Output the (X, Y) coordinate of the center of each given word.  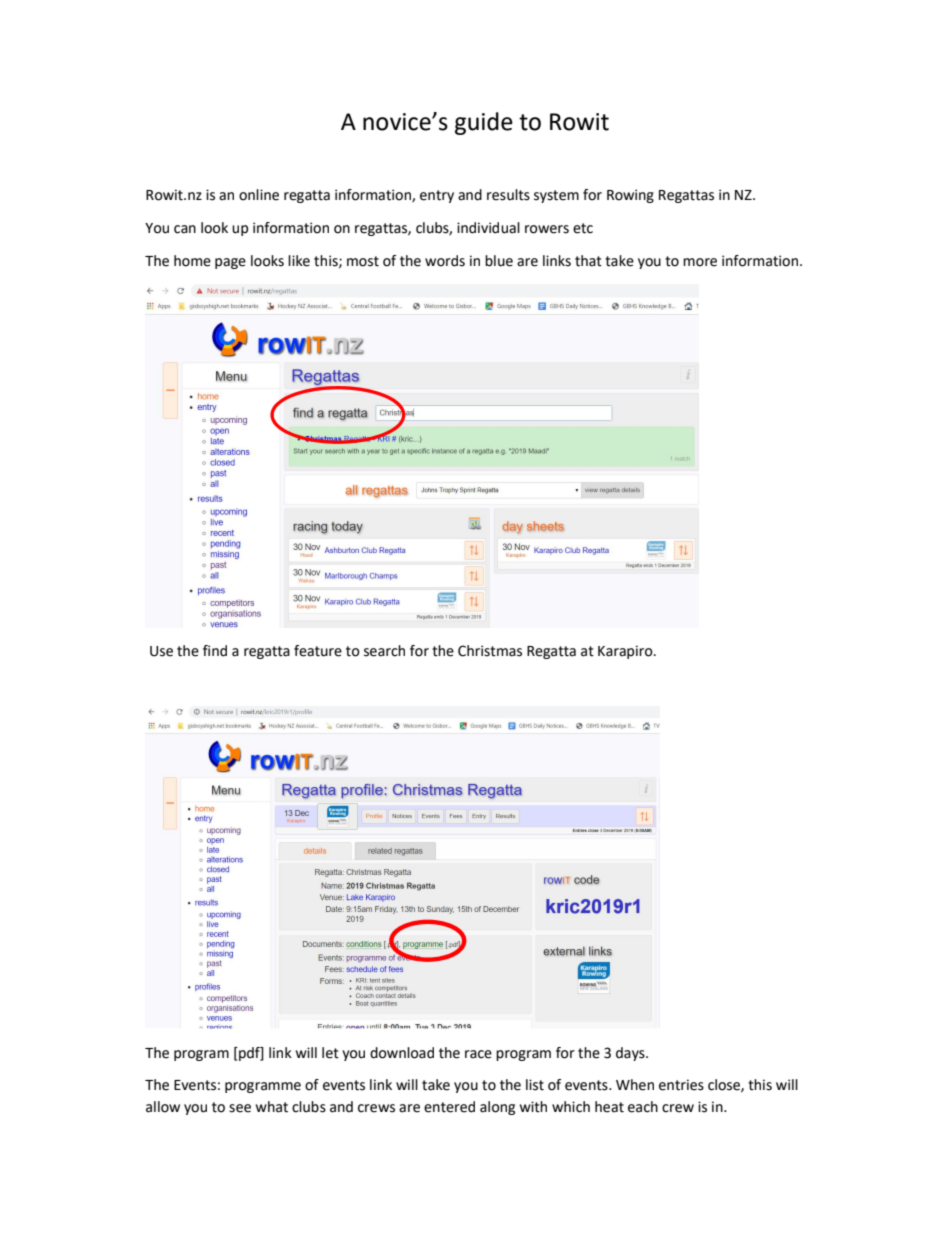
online (259, 195)
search (384, 651)
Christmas (490, 651)
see (240, 1108)
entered (449, 1107)
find (215, 651)
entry (437, 196)
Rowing (630, 196)
